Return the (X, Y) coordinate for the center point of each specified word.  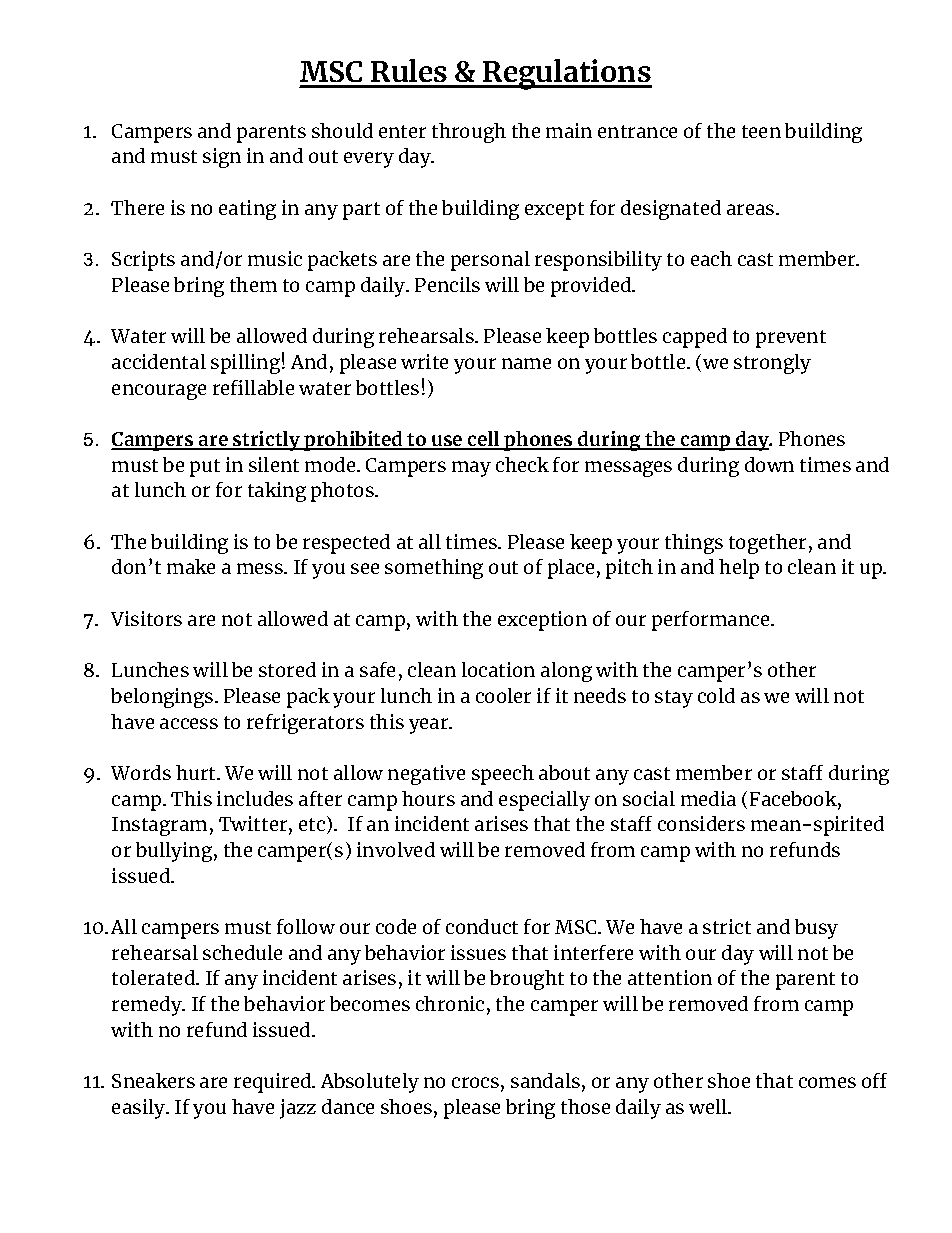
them (253, 284)
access (189, 723)
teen (761, 131)
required (274, 1083)
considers (701, 823)
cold (716, 695)
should (342, 130)
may (471, 469)
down (769, 464)
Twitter (254, 825)
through (469, 133)
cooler (503, 695)
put (205, 468)
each (711, 258)
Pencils (447, 284)
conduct (482, 926)
